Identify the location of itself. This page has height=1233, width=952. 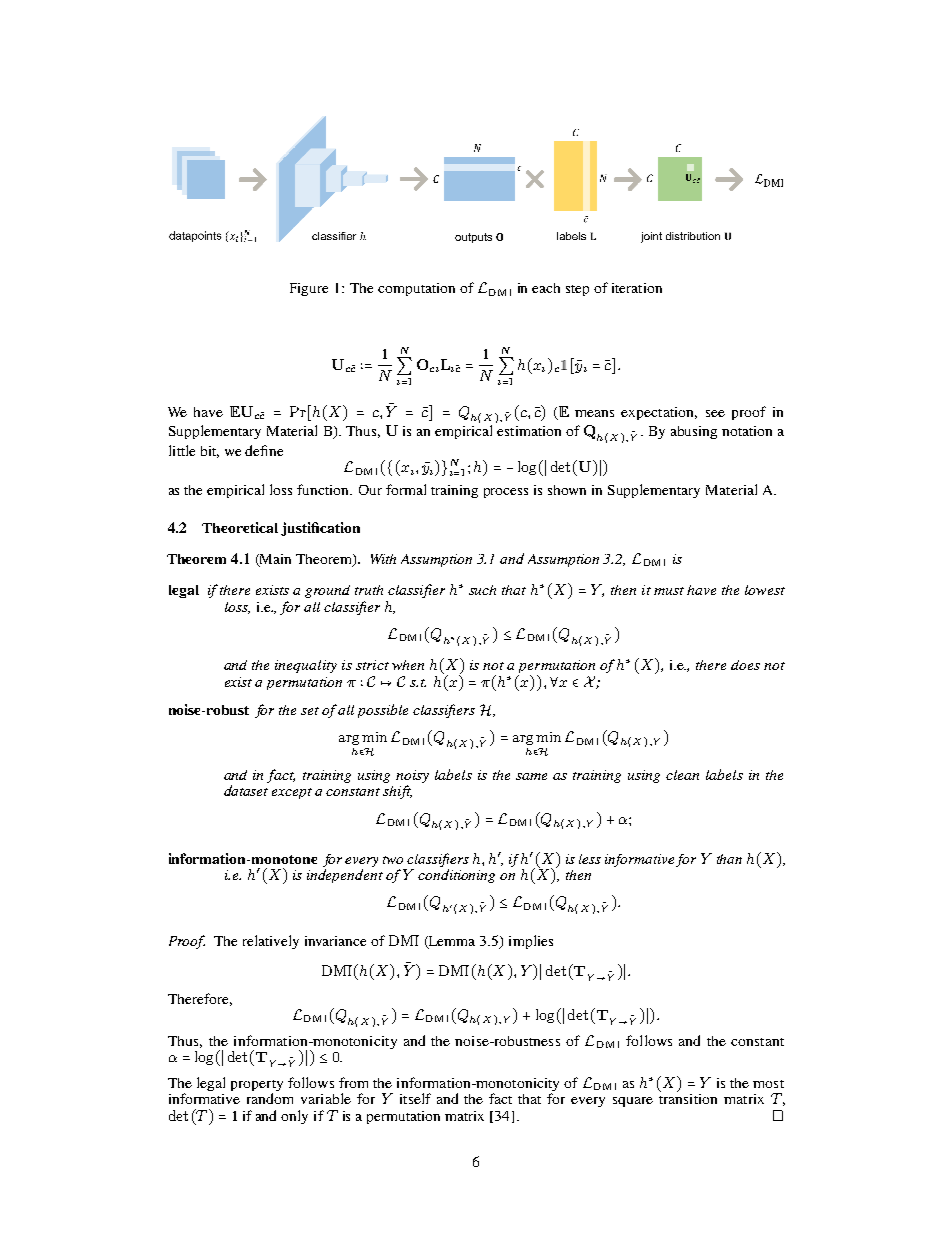
(415, 1098).
